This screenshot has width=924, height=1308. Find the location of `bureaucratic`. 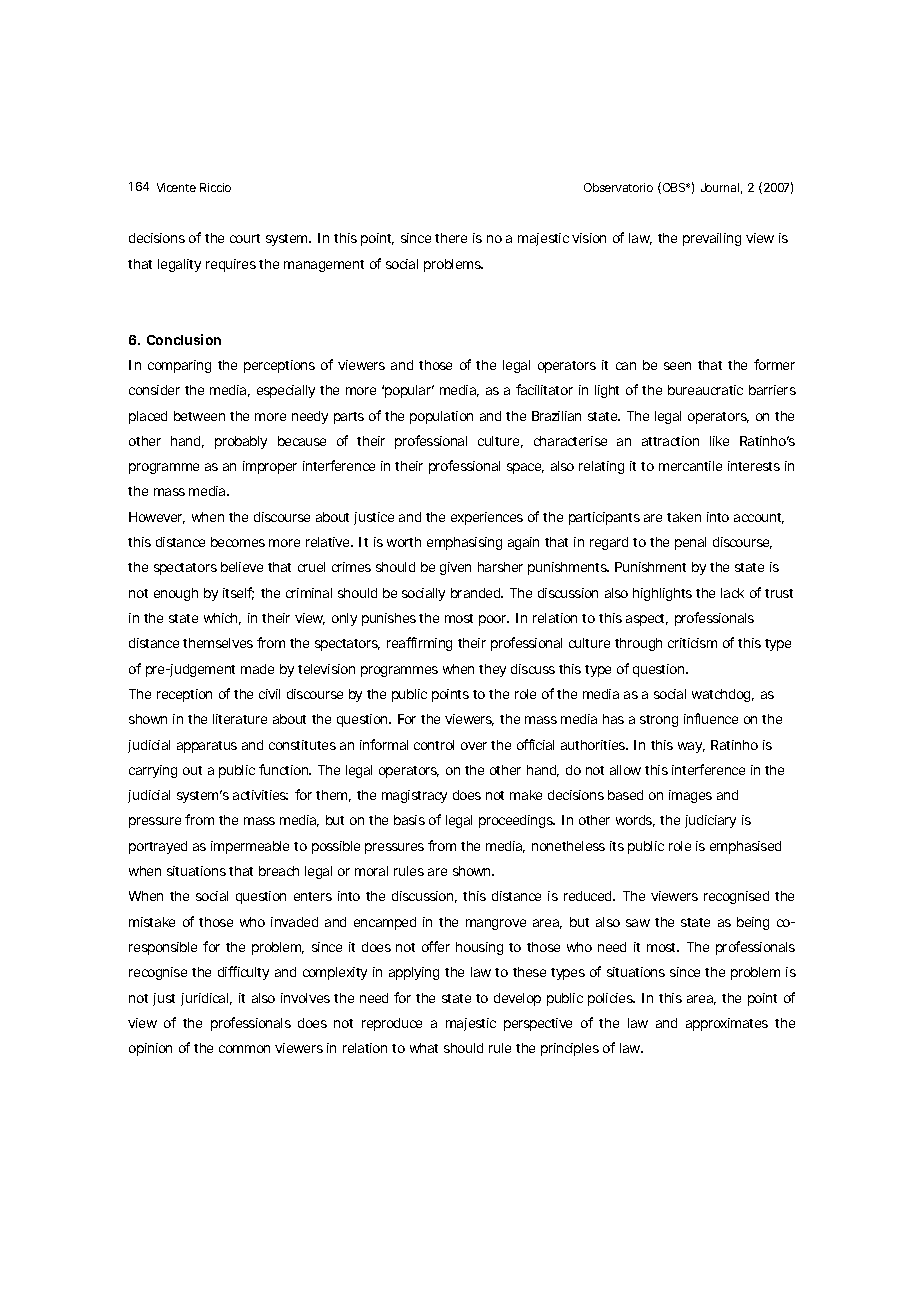

bureaucratic is located at coordinates (705, 390).
